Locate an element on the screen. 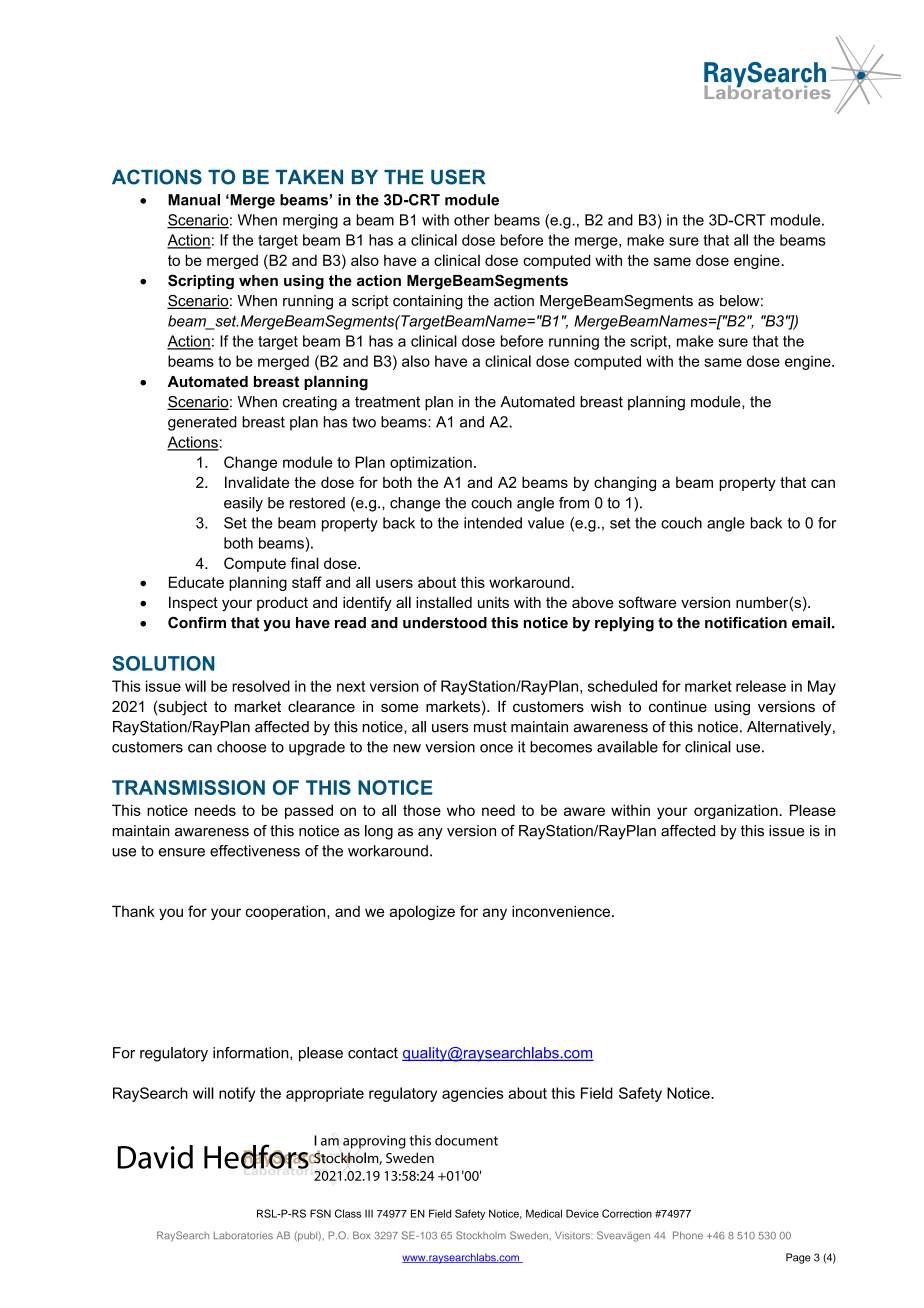 This screenshot has height=1308, width=924. Manual is located at coordinates (194, 200).
